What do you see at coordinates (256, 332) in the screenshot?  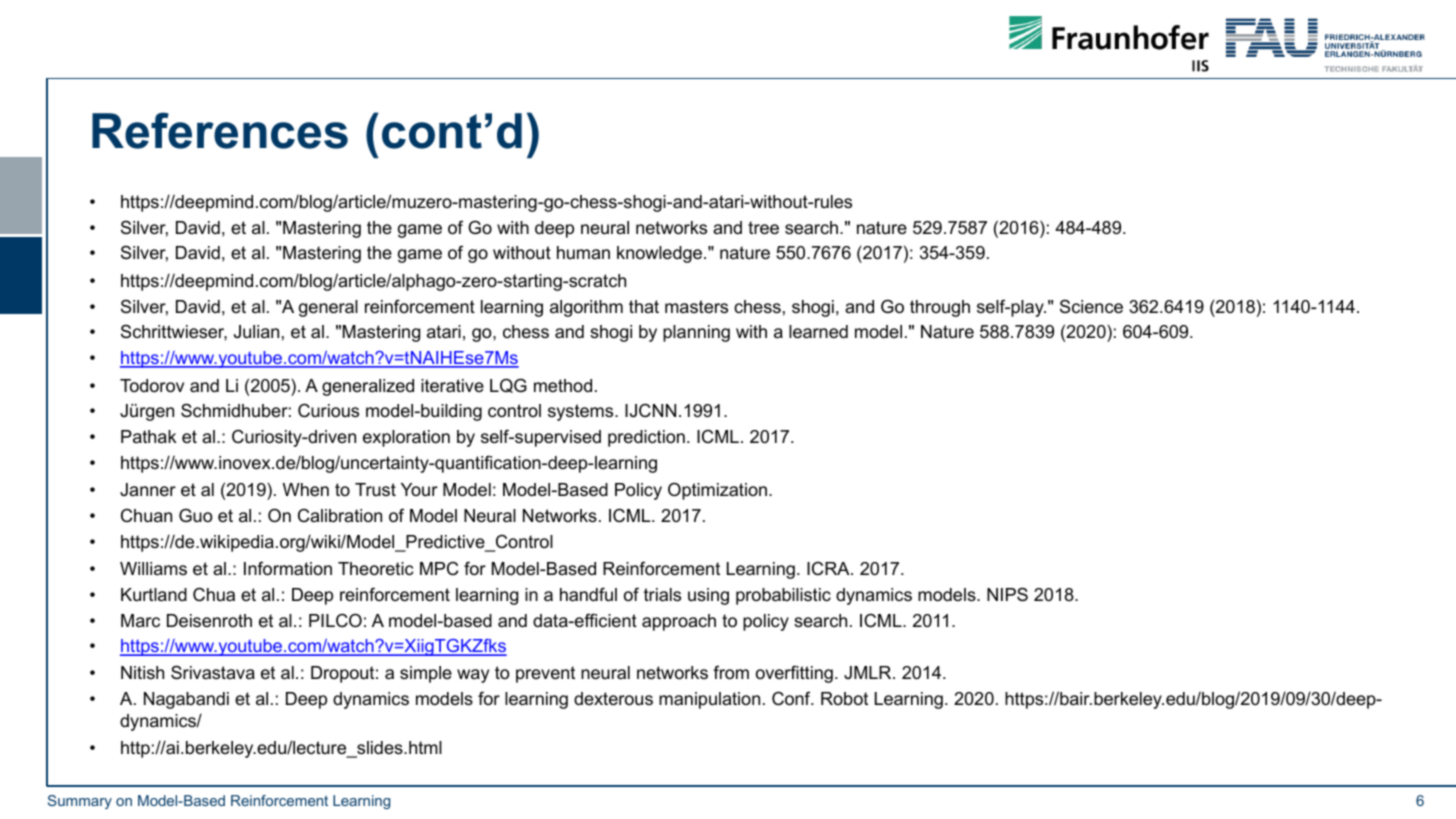 I see `Julian` at bounding box center [256, 332].
